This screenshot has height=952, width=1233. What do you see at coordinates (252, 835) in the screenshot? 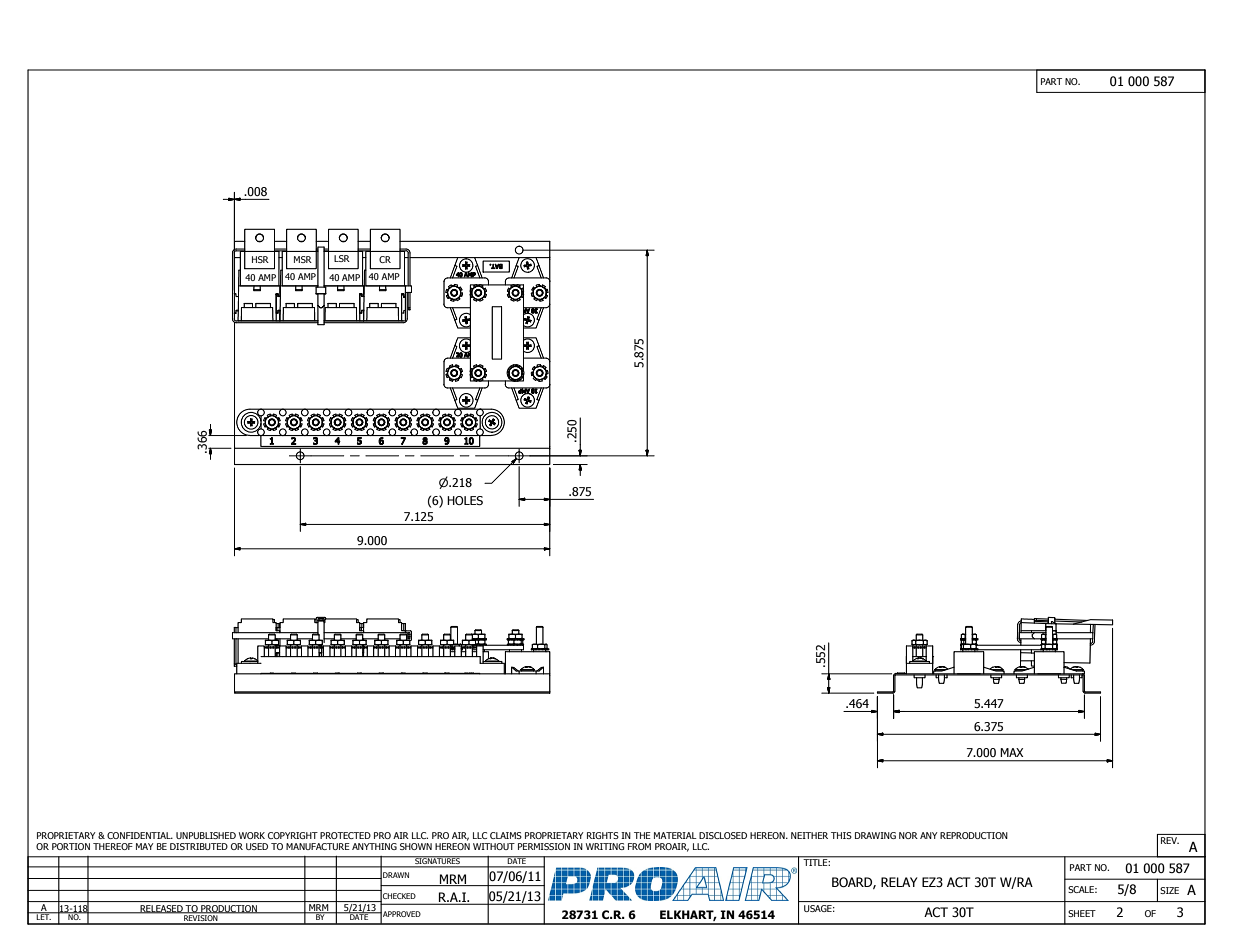
I see `WORK` at bounding box center [252, 835].
